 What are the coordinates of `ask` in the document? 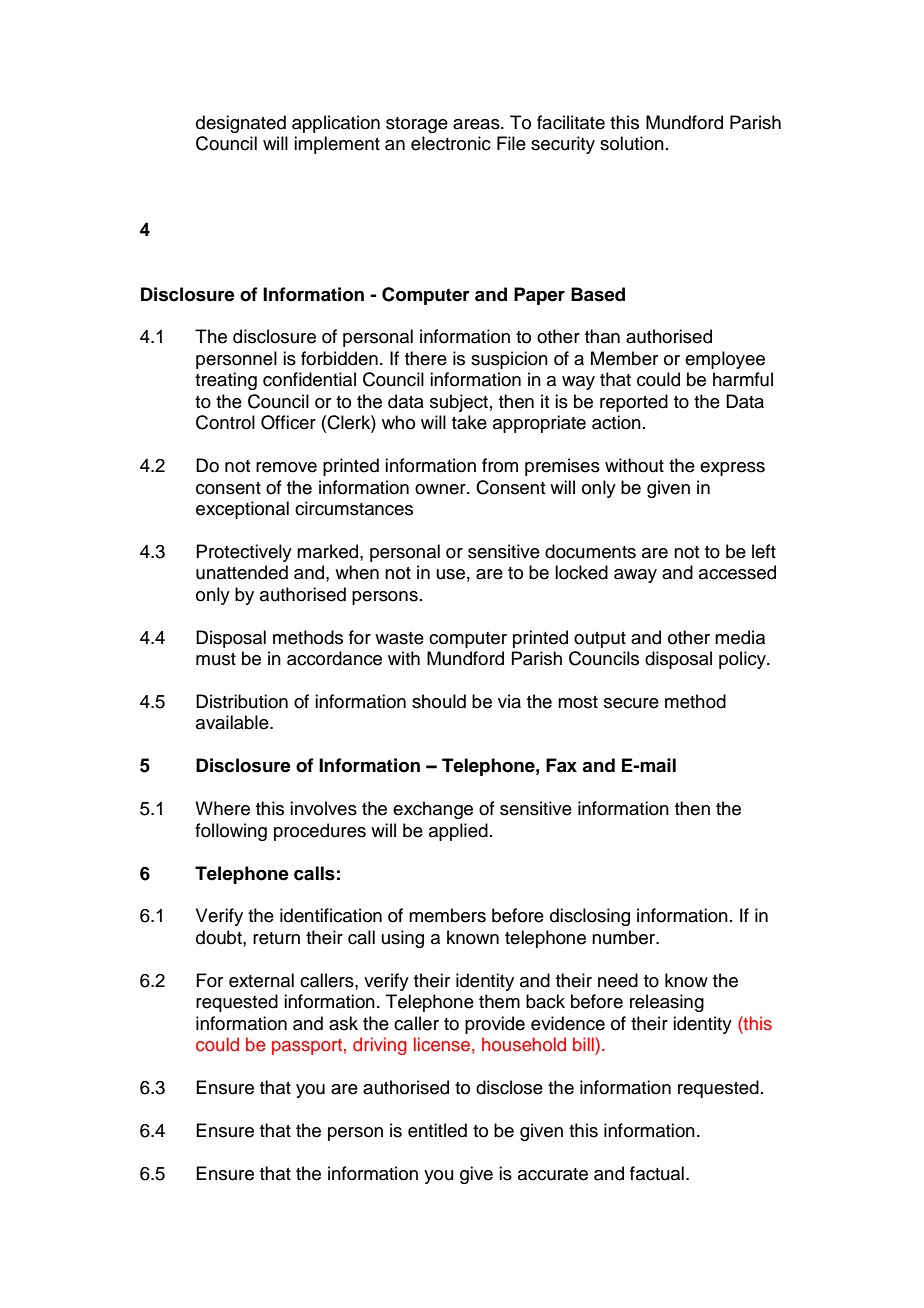 It's located at (343, 1023).
